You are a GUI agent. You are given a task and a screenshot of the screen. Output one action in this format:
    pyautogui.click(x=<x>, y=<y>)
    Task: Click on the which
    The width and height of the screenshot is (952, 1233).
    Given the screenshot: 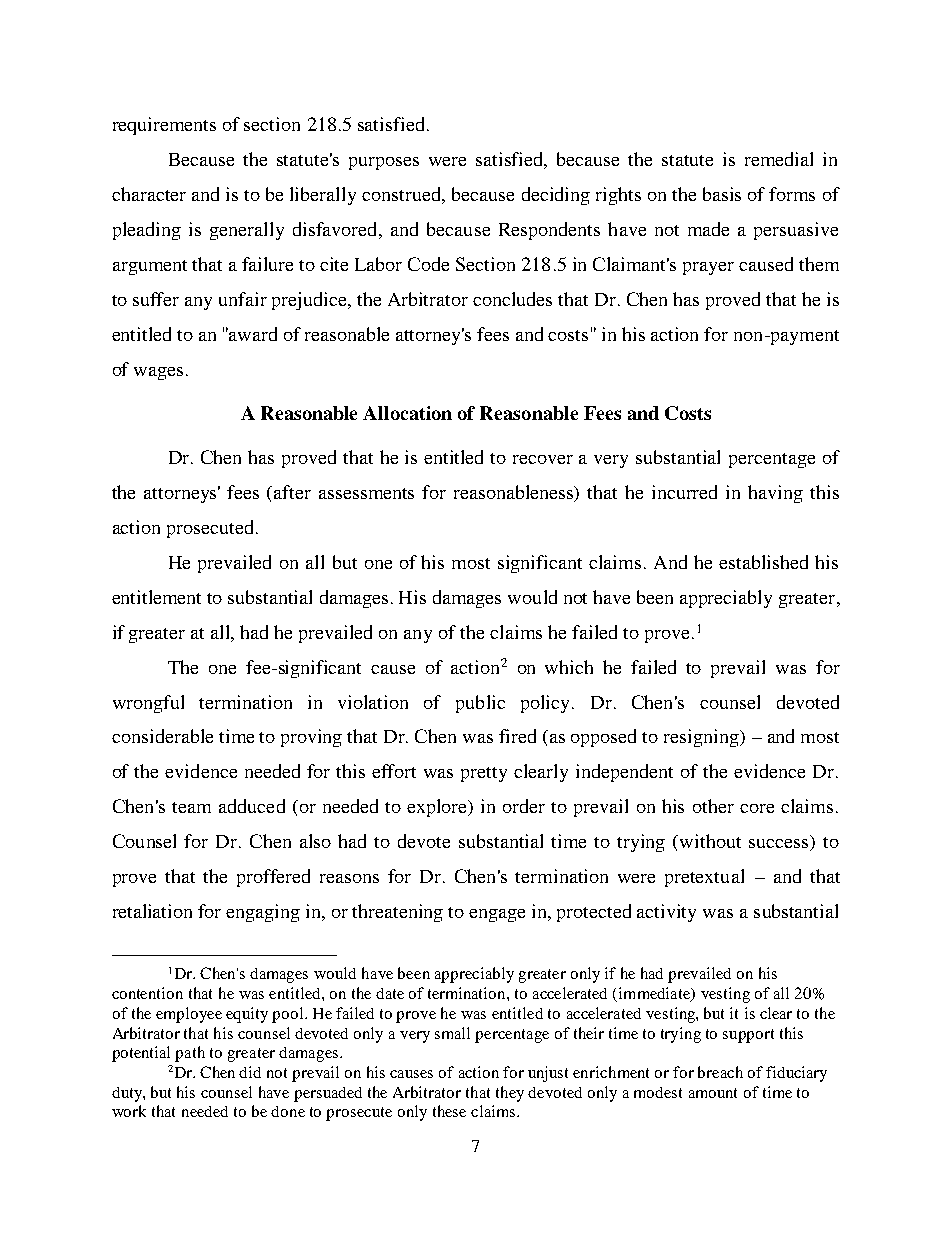 What is the action you would take?
    pyautogui.click(x=569, y=667)
